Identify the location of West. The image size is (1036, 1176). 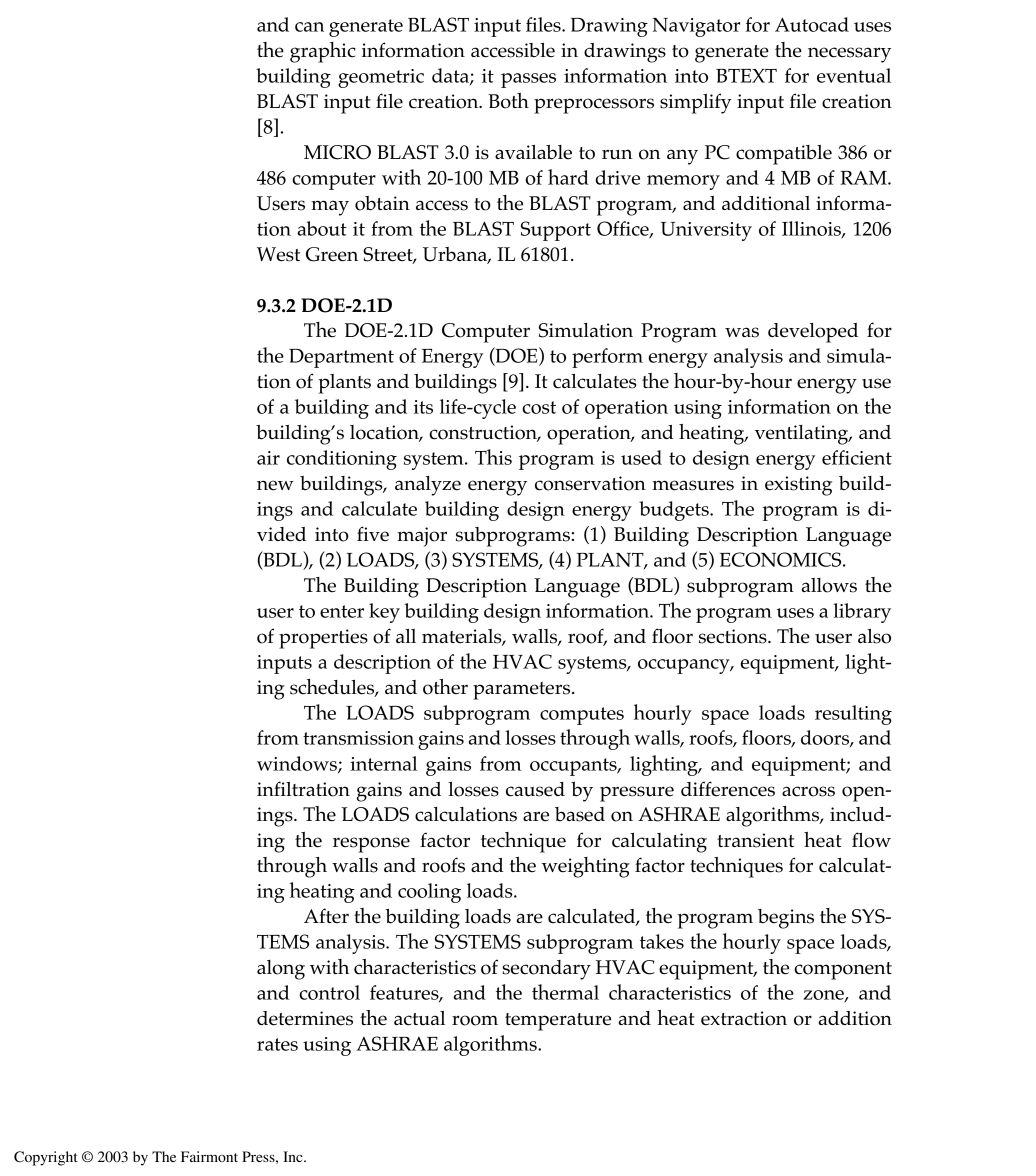
(278, 254).
